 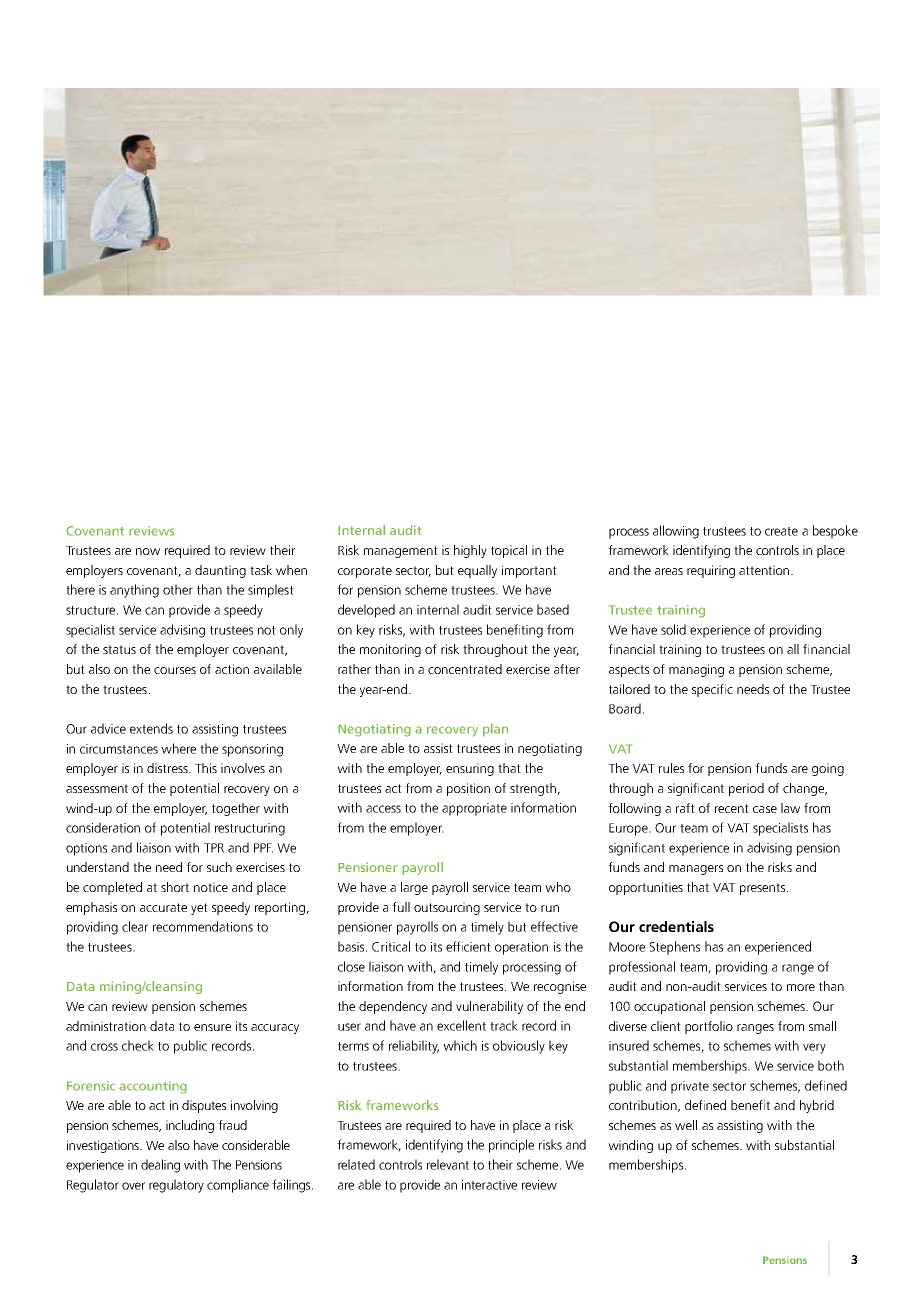 I want to click on where, so click(x=178, y=748).
